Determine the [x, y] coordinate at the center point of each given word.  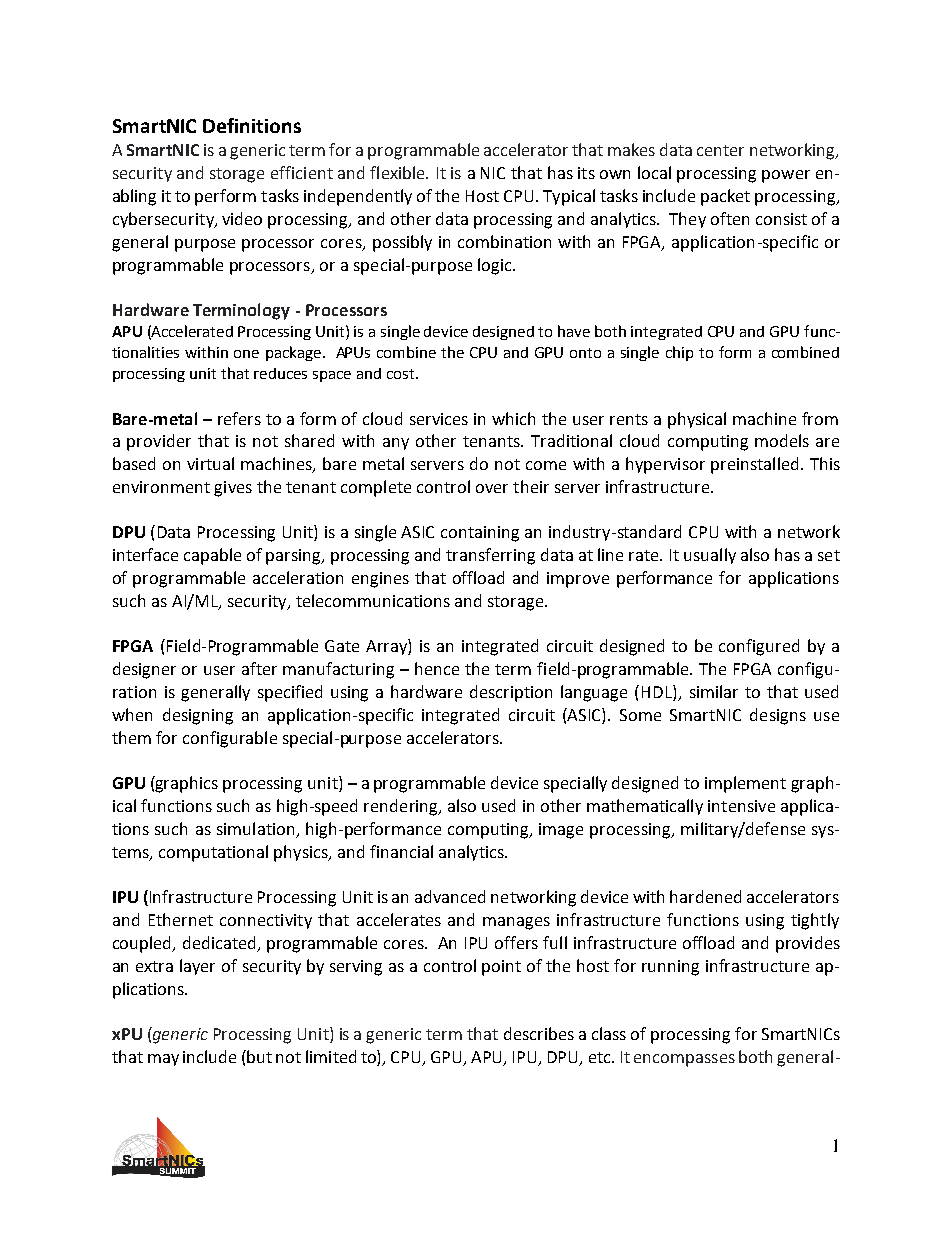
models [782, 440]
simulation [257, 830]
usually [710, 556]
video [242, 218]
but [258, 1056]
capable [212, 556]
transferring [490, 556]
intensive [741, 806]
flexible [398, 172]
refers [239, 418]
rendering [402, 807]
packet [725, 197]
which [513, 418]
